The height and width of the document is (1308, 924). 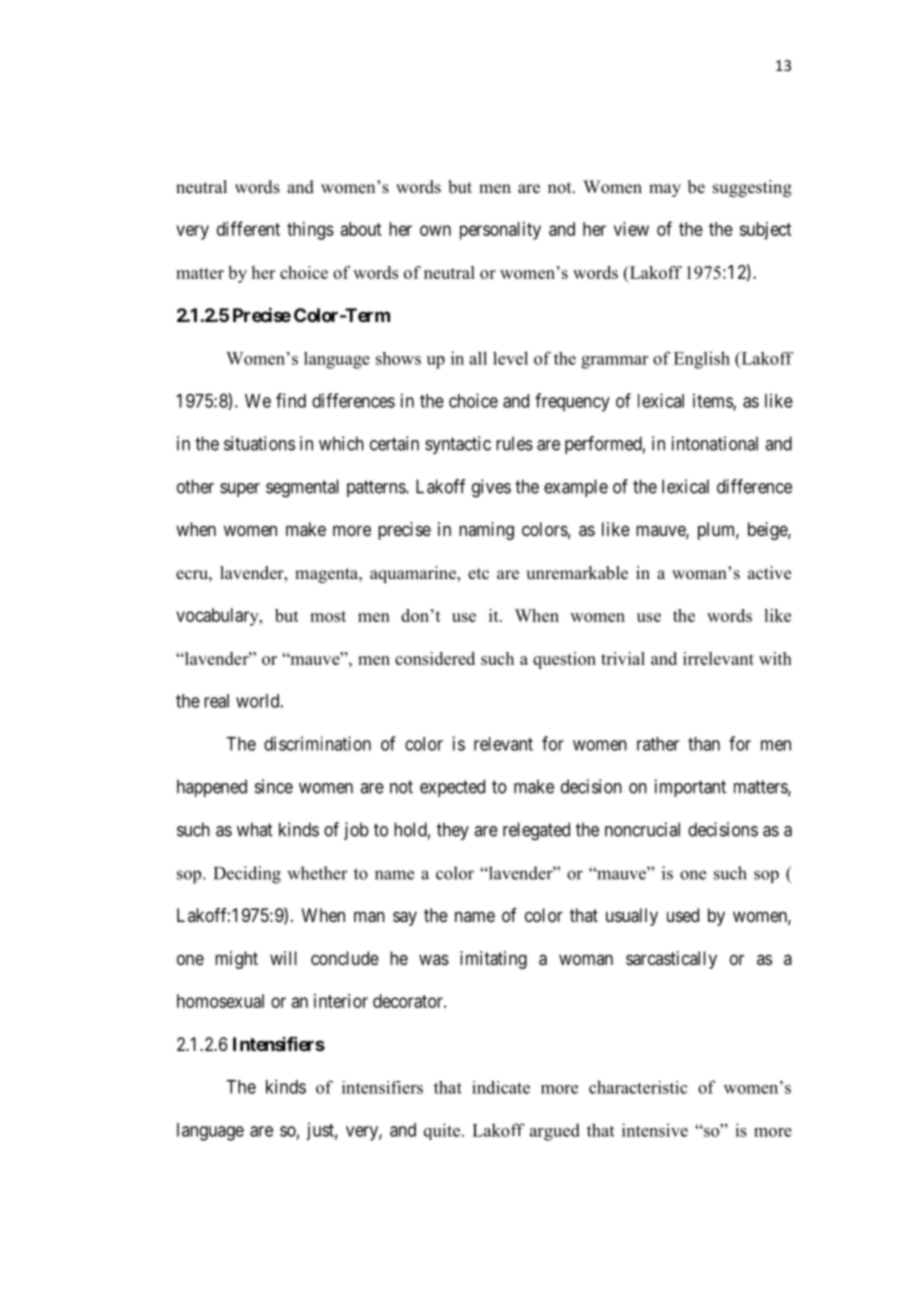 What do you see at coordinates (775, 658) in the document?
I see `with` at bounding box center [775, 658].
